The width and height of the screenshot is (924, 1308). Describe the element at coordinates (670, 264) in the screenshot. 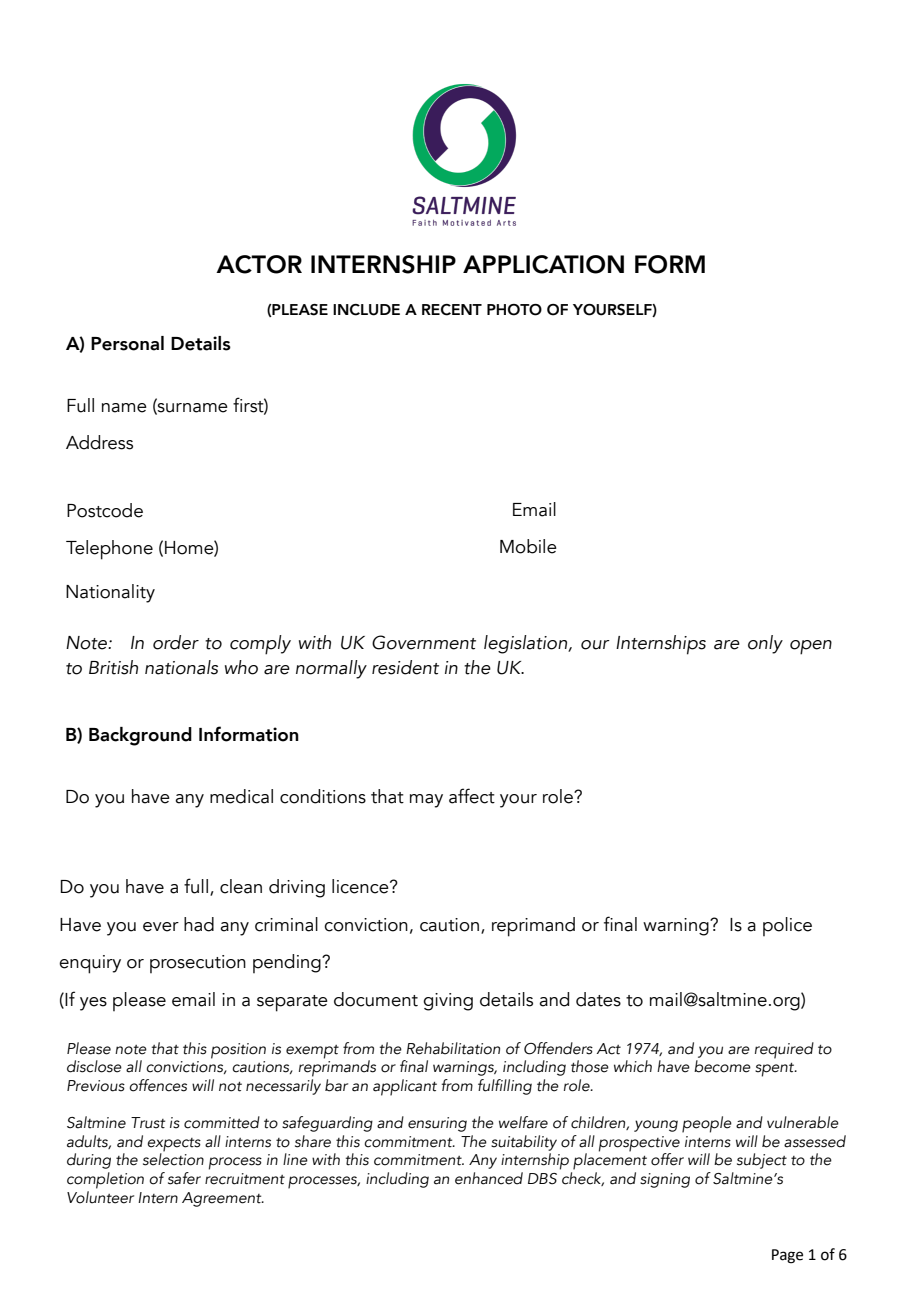

I see `FORM` at that location.
